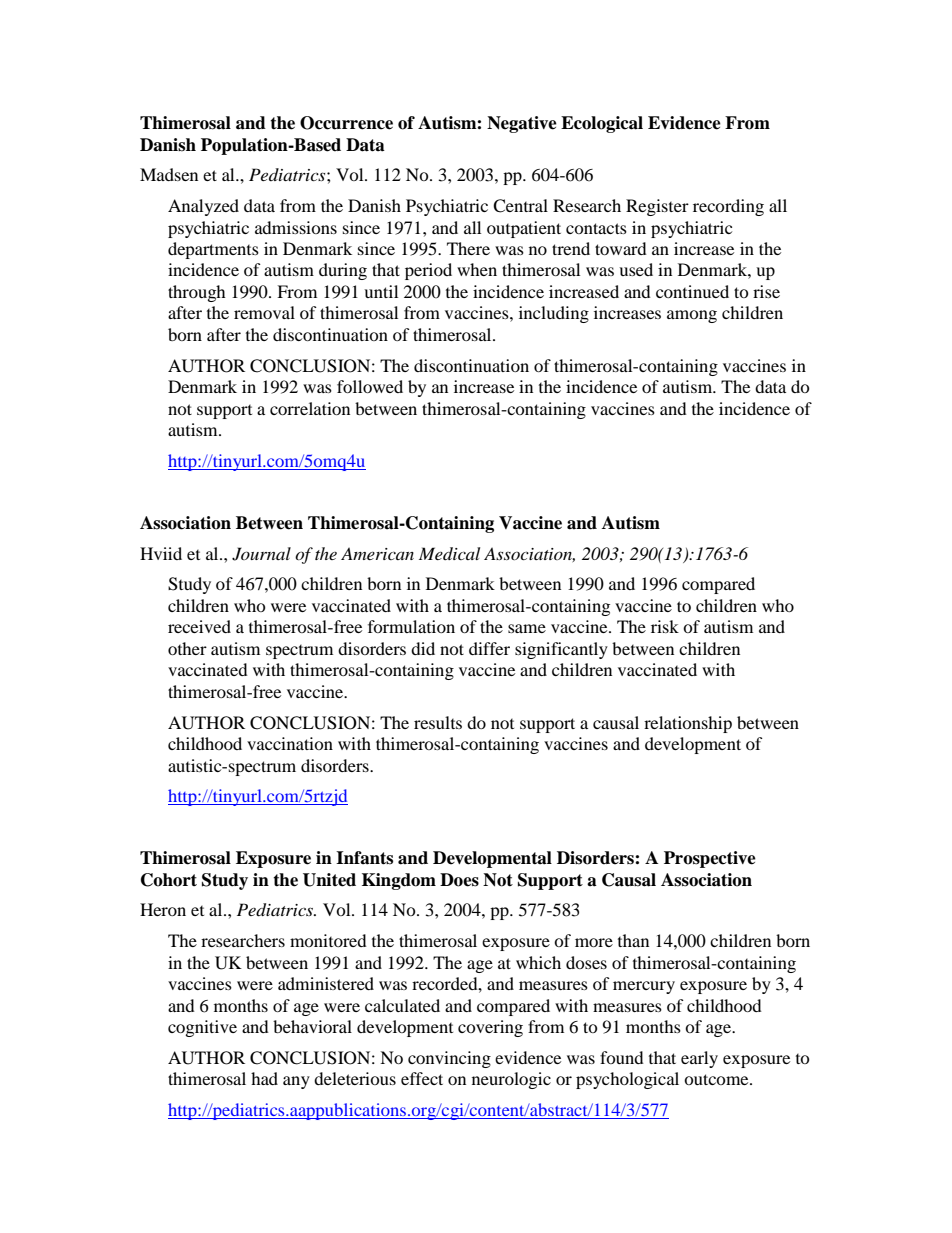 This page has height=1233, width=952. I want to click on received, so click(199, 626).
